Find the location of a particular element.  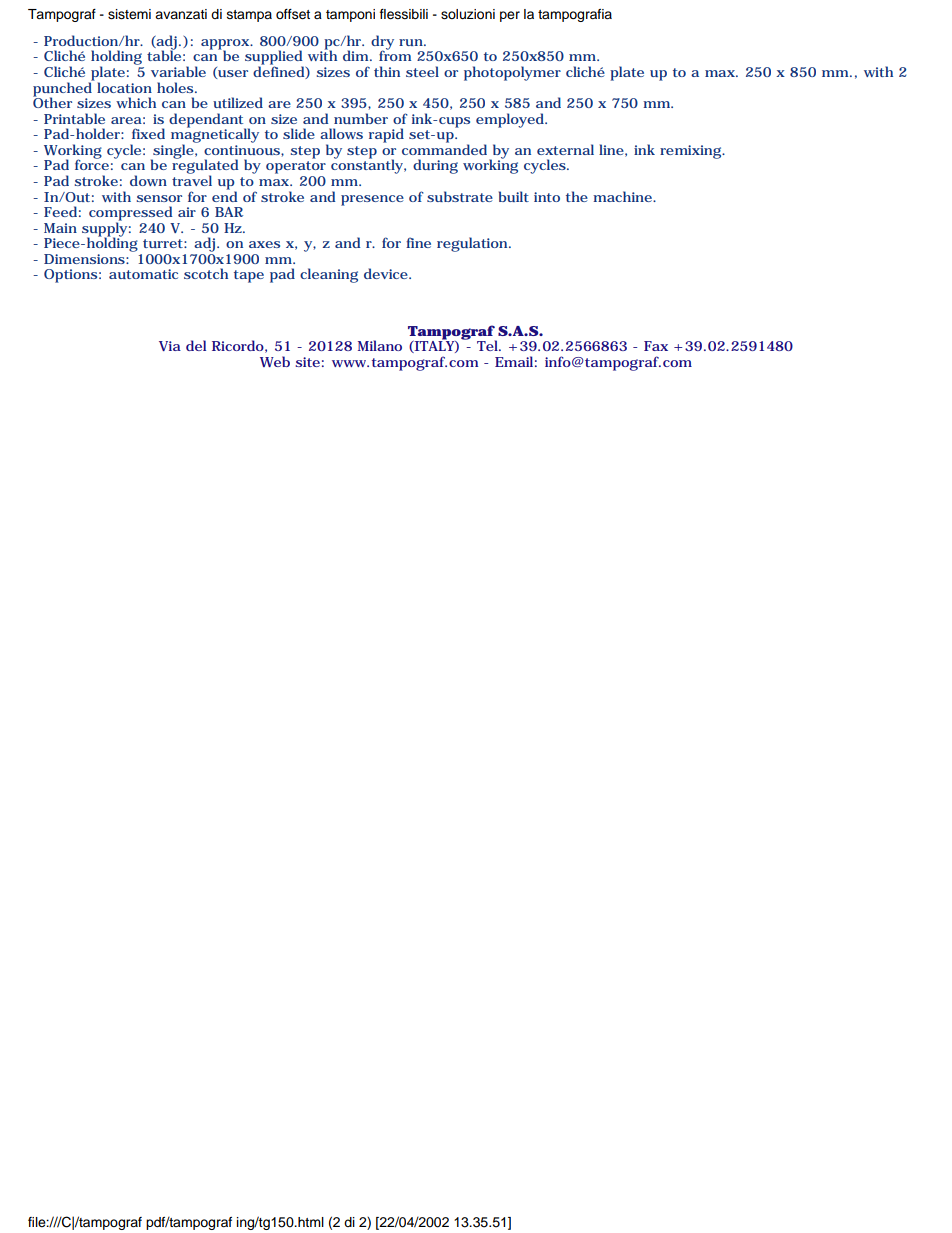

automatic is located at coordinates (143, 274).
